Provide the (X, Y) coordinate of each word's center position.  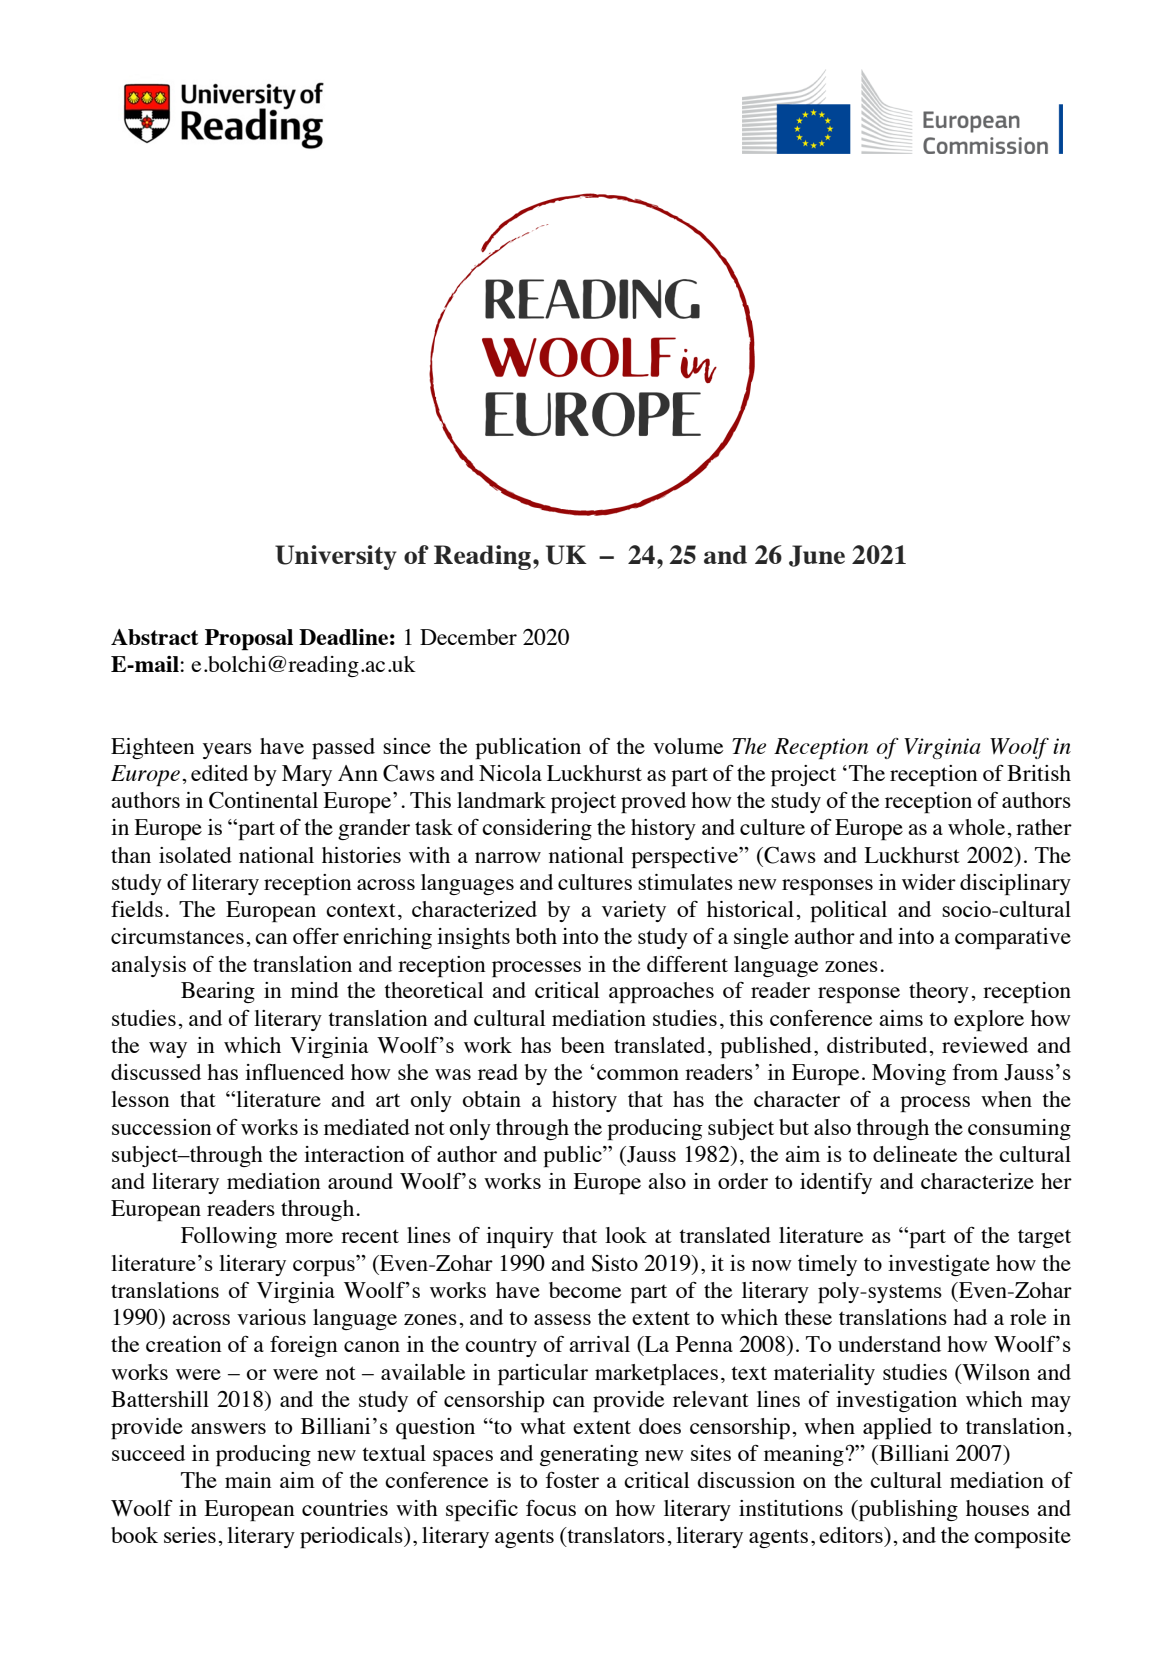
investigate (939, 1265)
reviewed (985, 1045)
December (468, 637)
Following (229, 1237)
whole (976, 827)
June (817, 556)
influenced (294, 1071)
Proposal (249, 639)
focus (551, 1508)
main (248, 1480)
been (583, 1045)
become (585, 1290)
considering (537, 829)
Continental (263, 800)
